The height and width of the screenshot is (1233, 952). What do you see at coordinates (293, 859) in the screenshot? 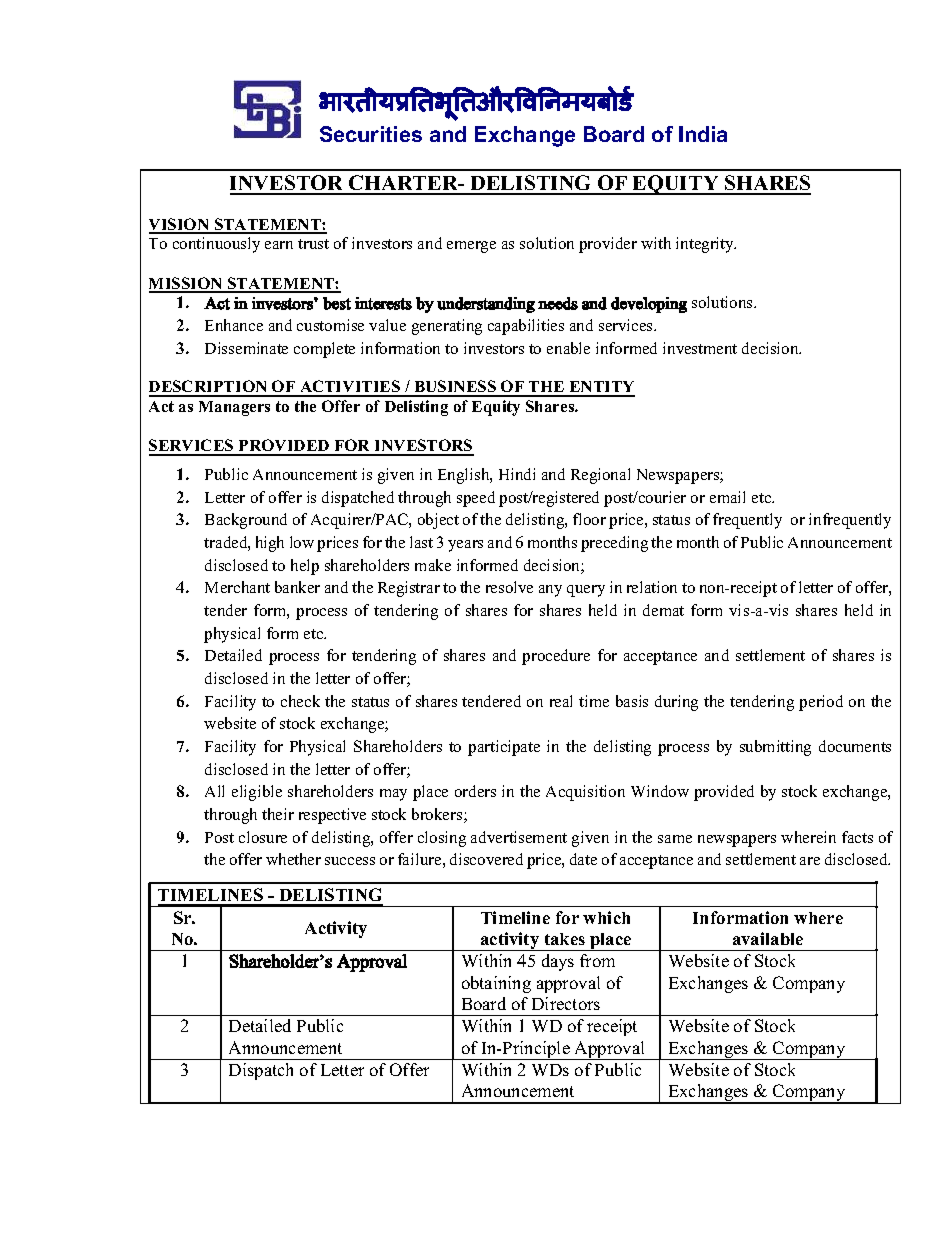
I see `whether` at bounding box center [293, 859].
